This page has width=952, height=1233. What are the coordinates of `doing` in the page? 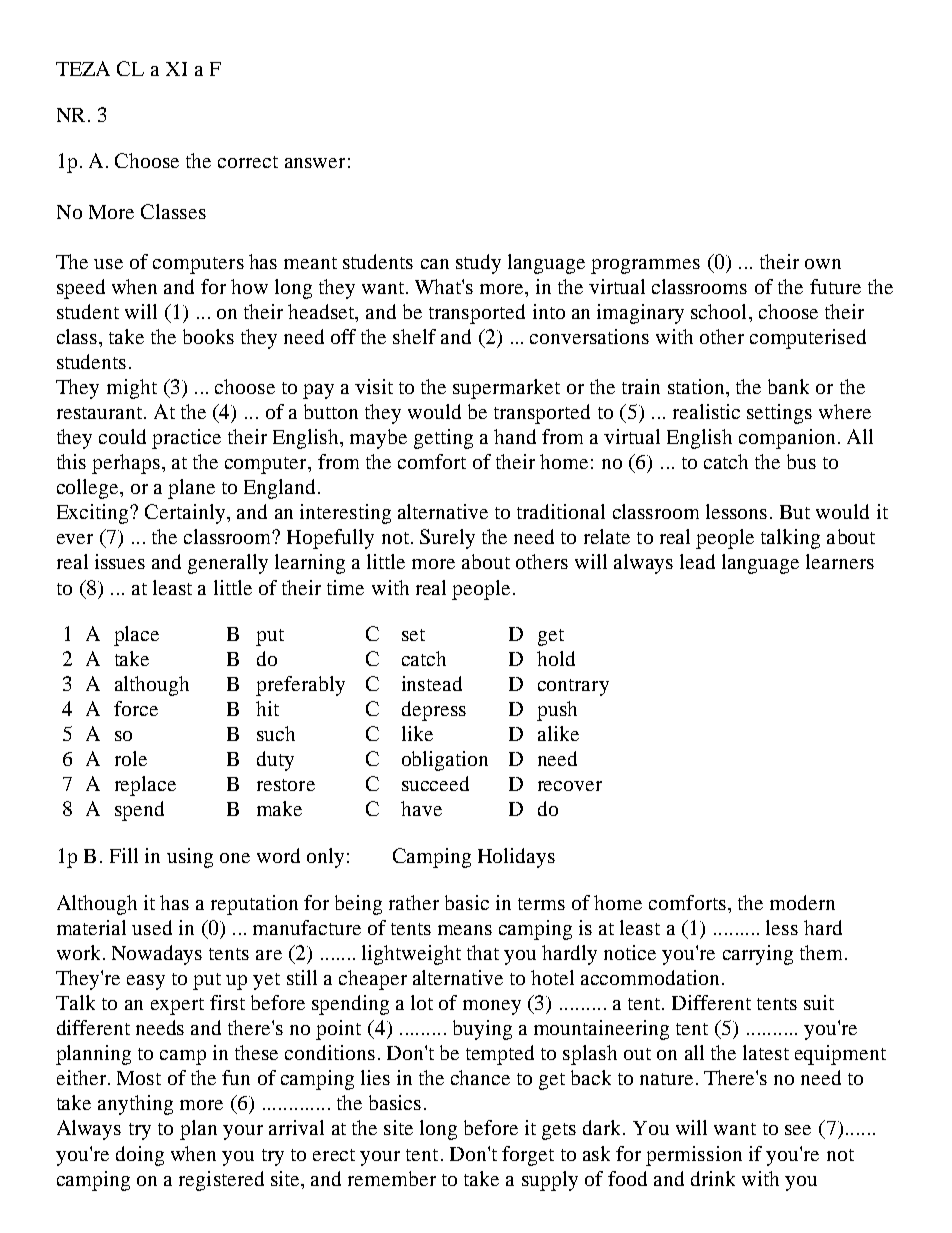 It's located at (140, 1156).
